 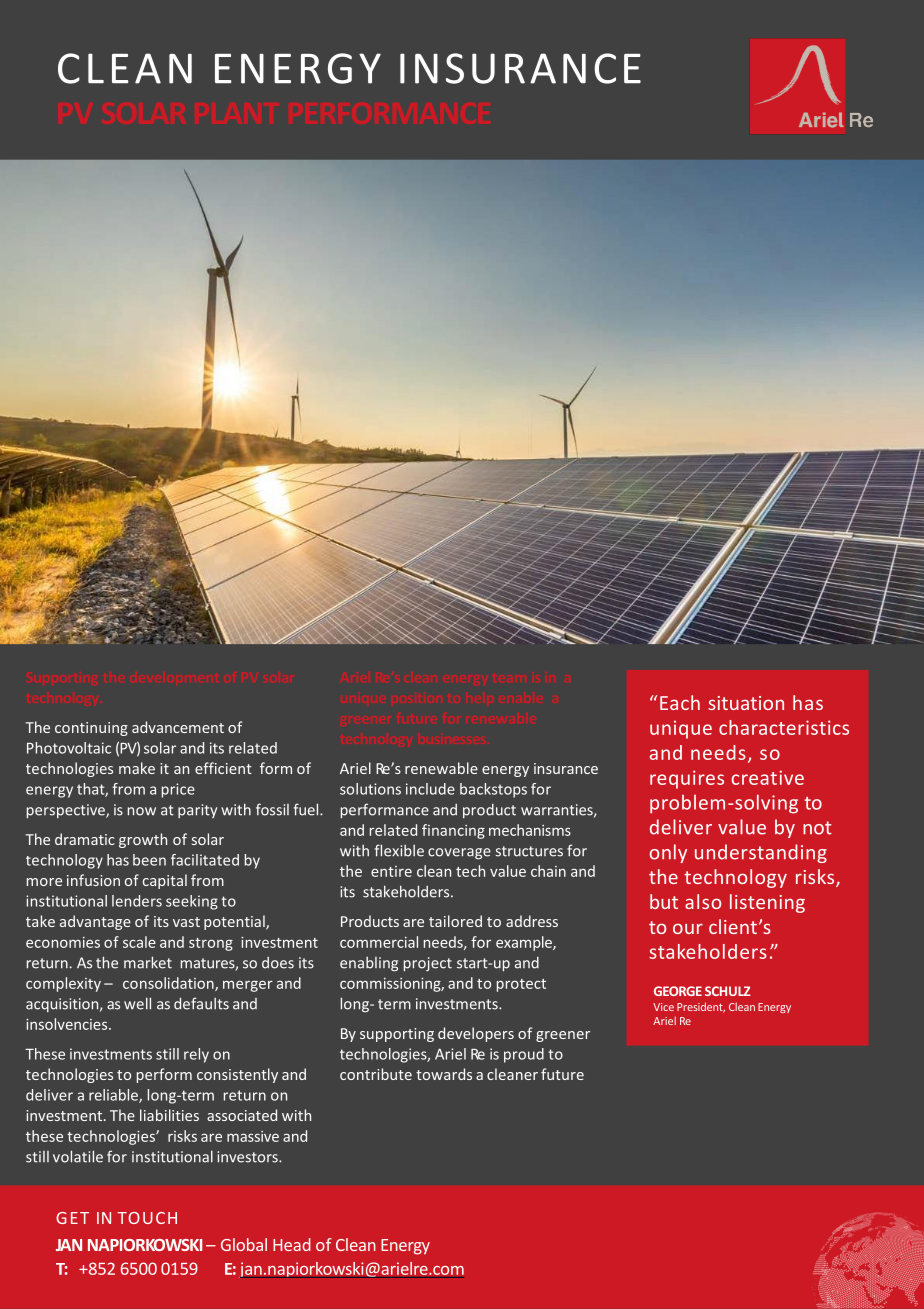 I want to click on advancement, so click(x=178, y=727).
